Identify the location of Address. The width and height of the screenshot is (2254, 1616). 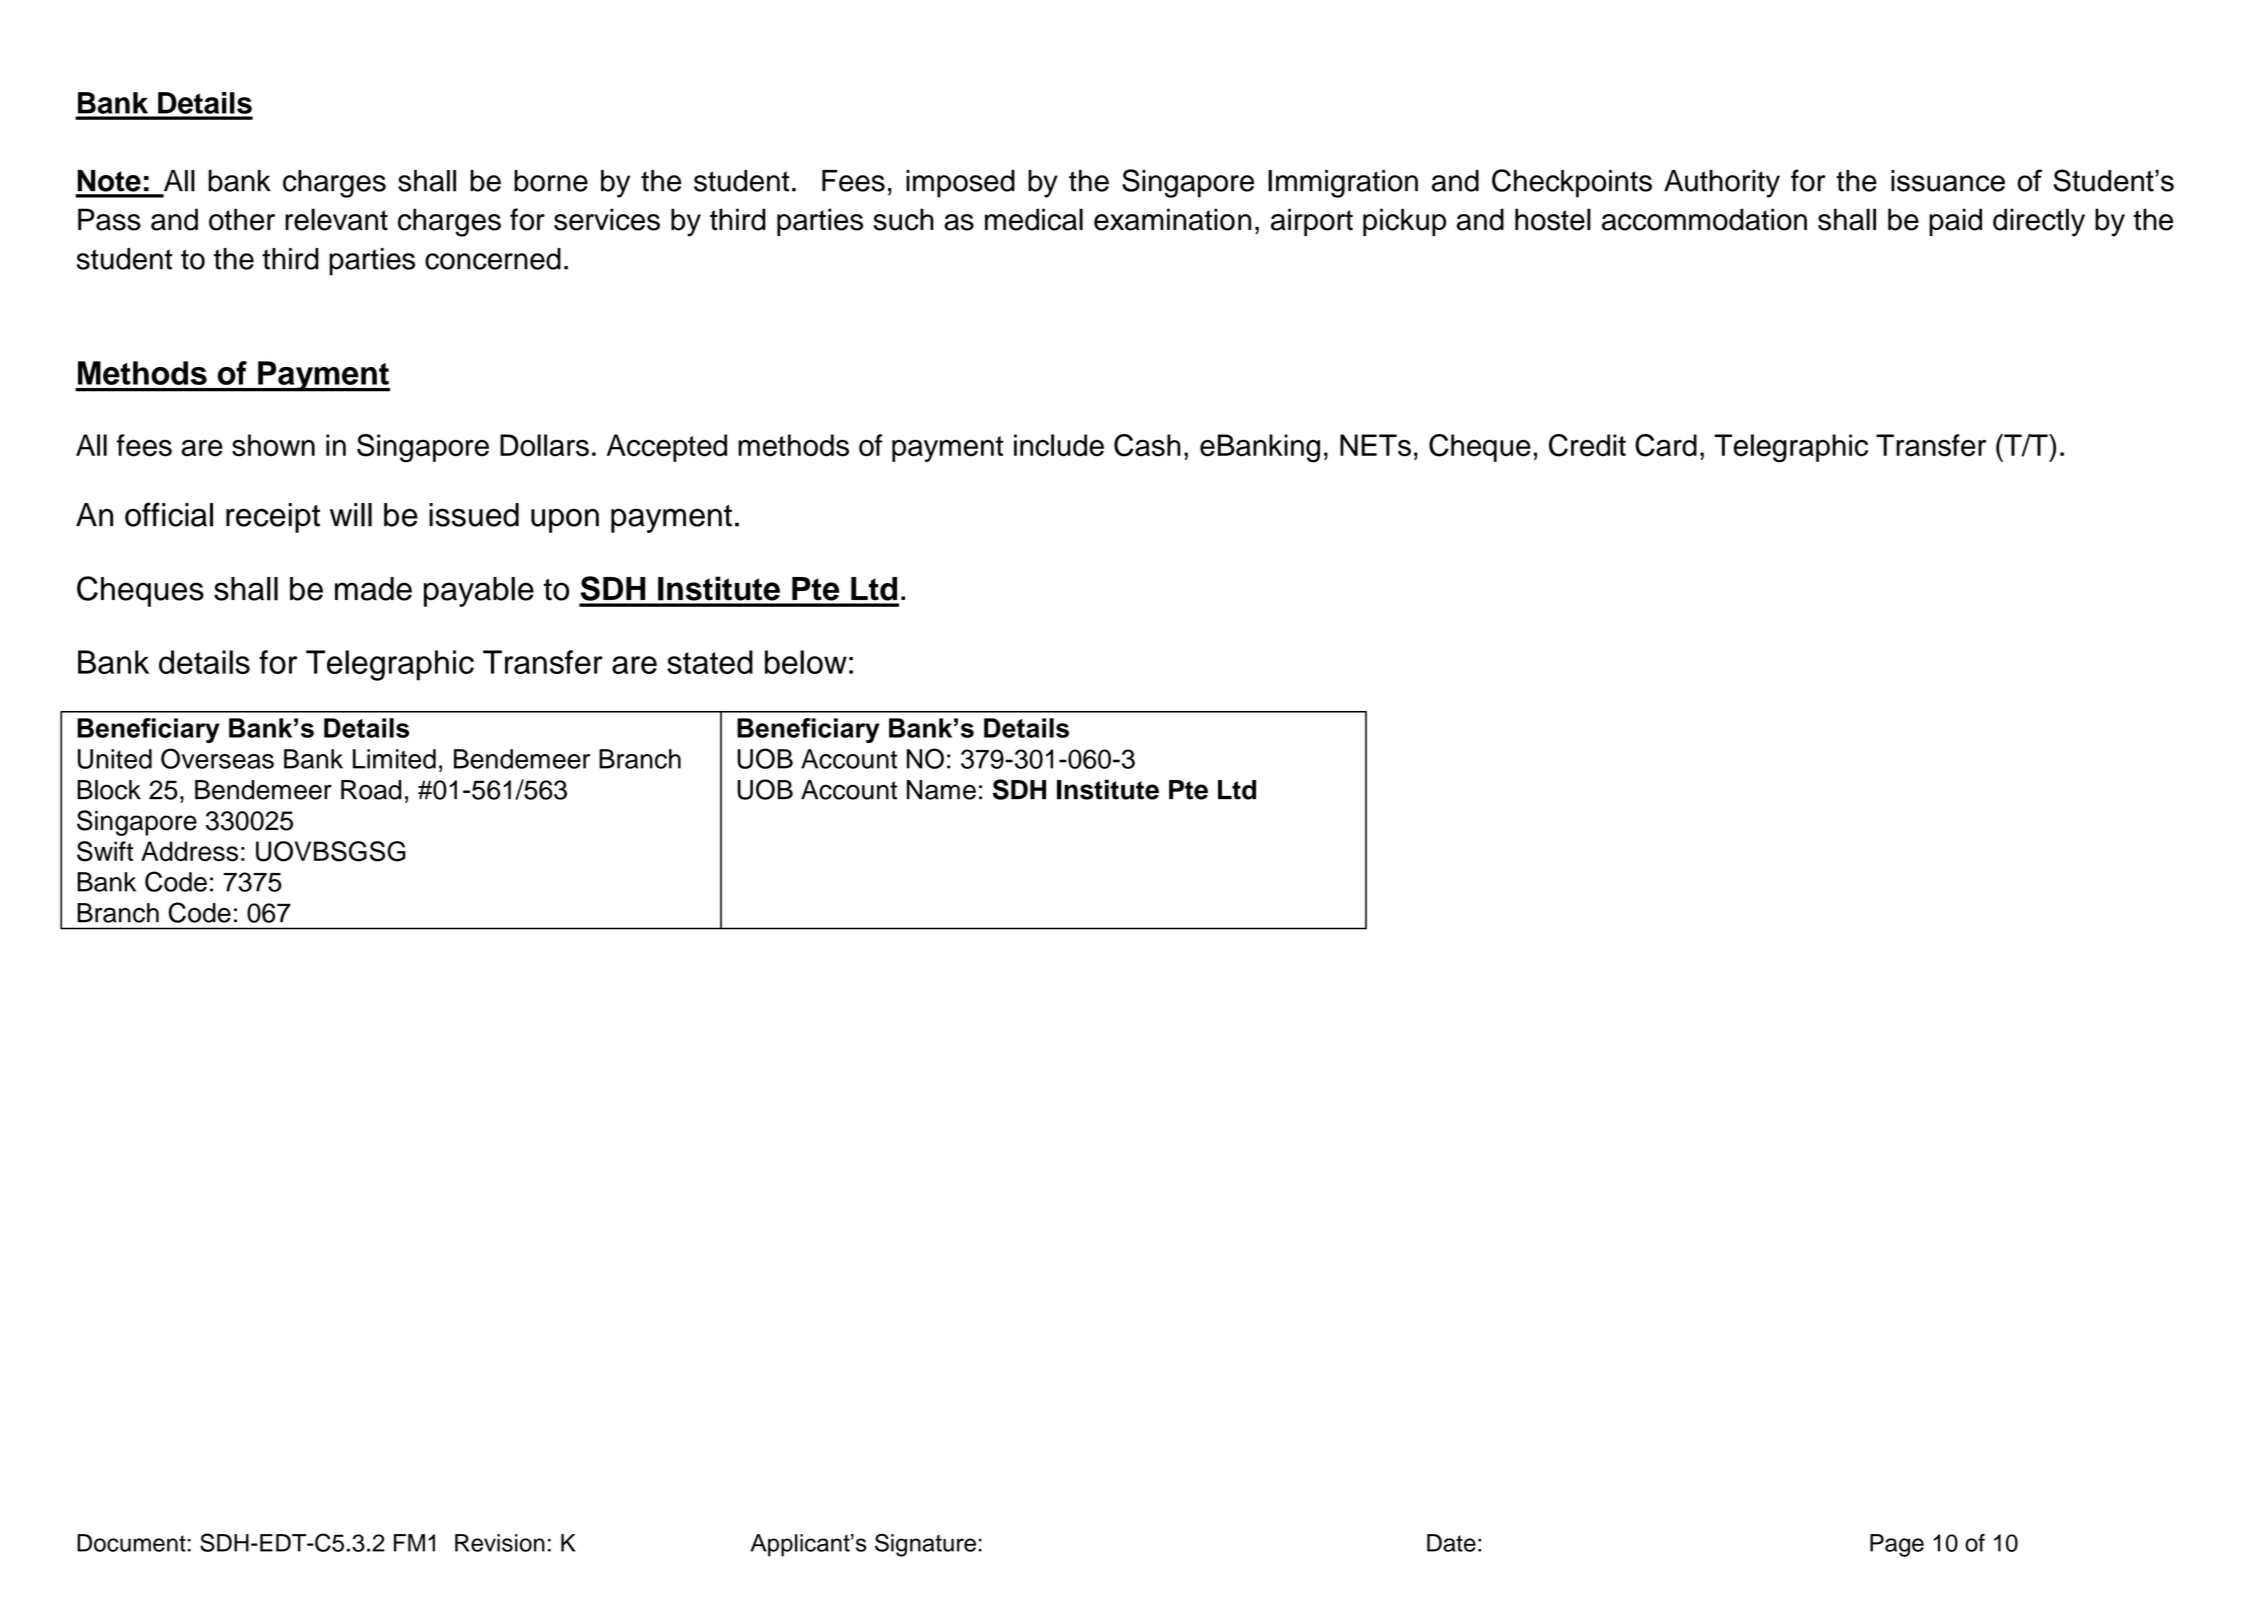
(189, 851).
